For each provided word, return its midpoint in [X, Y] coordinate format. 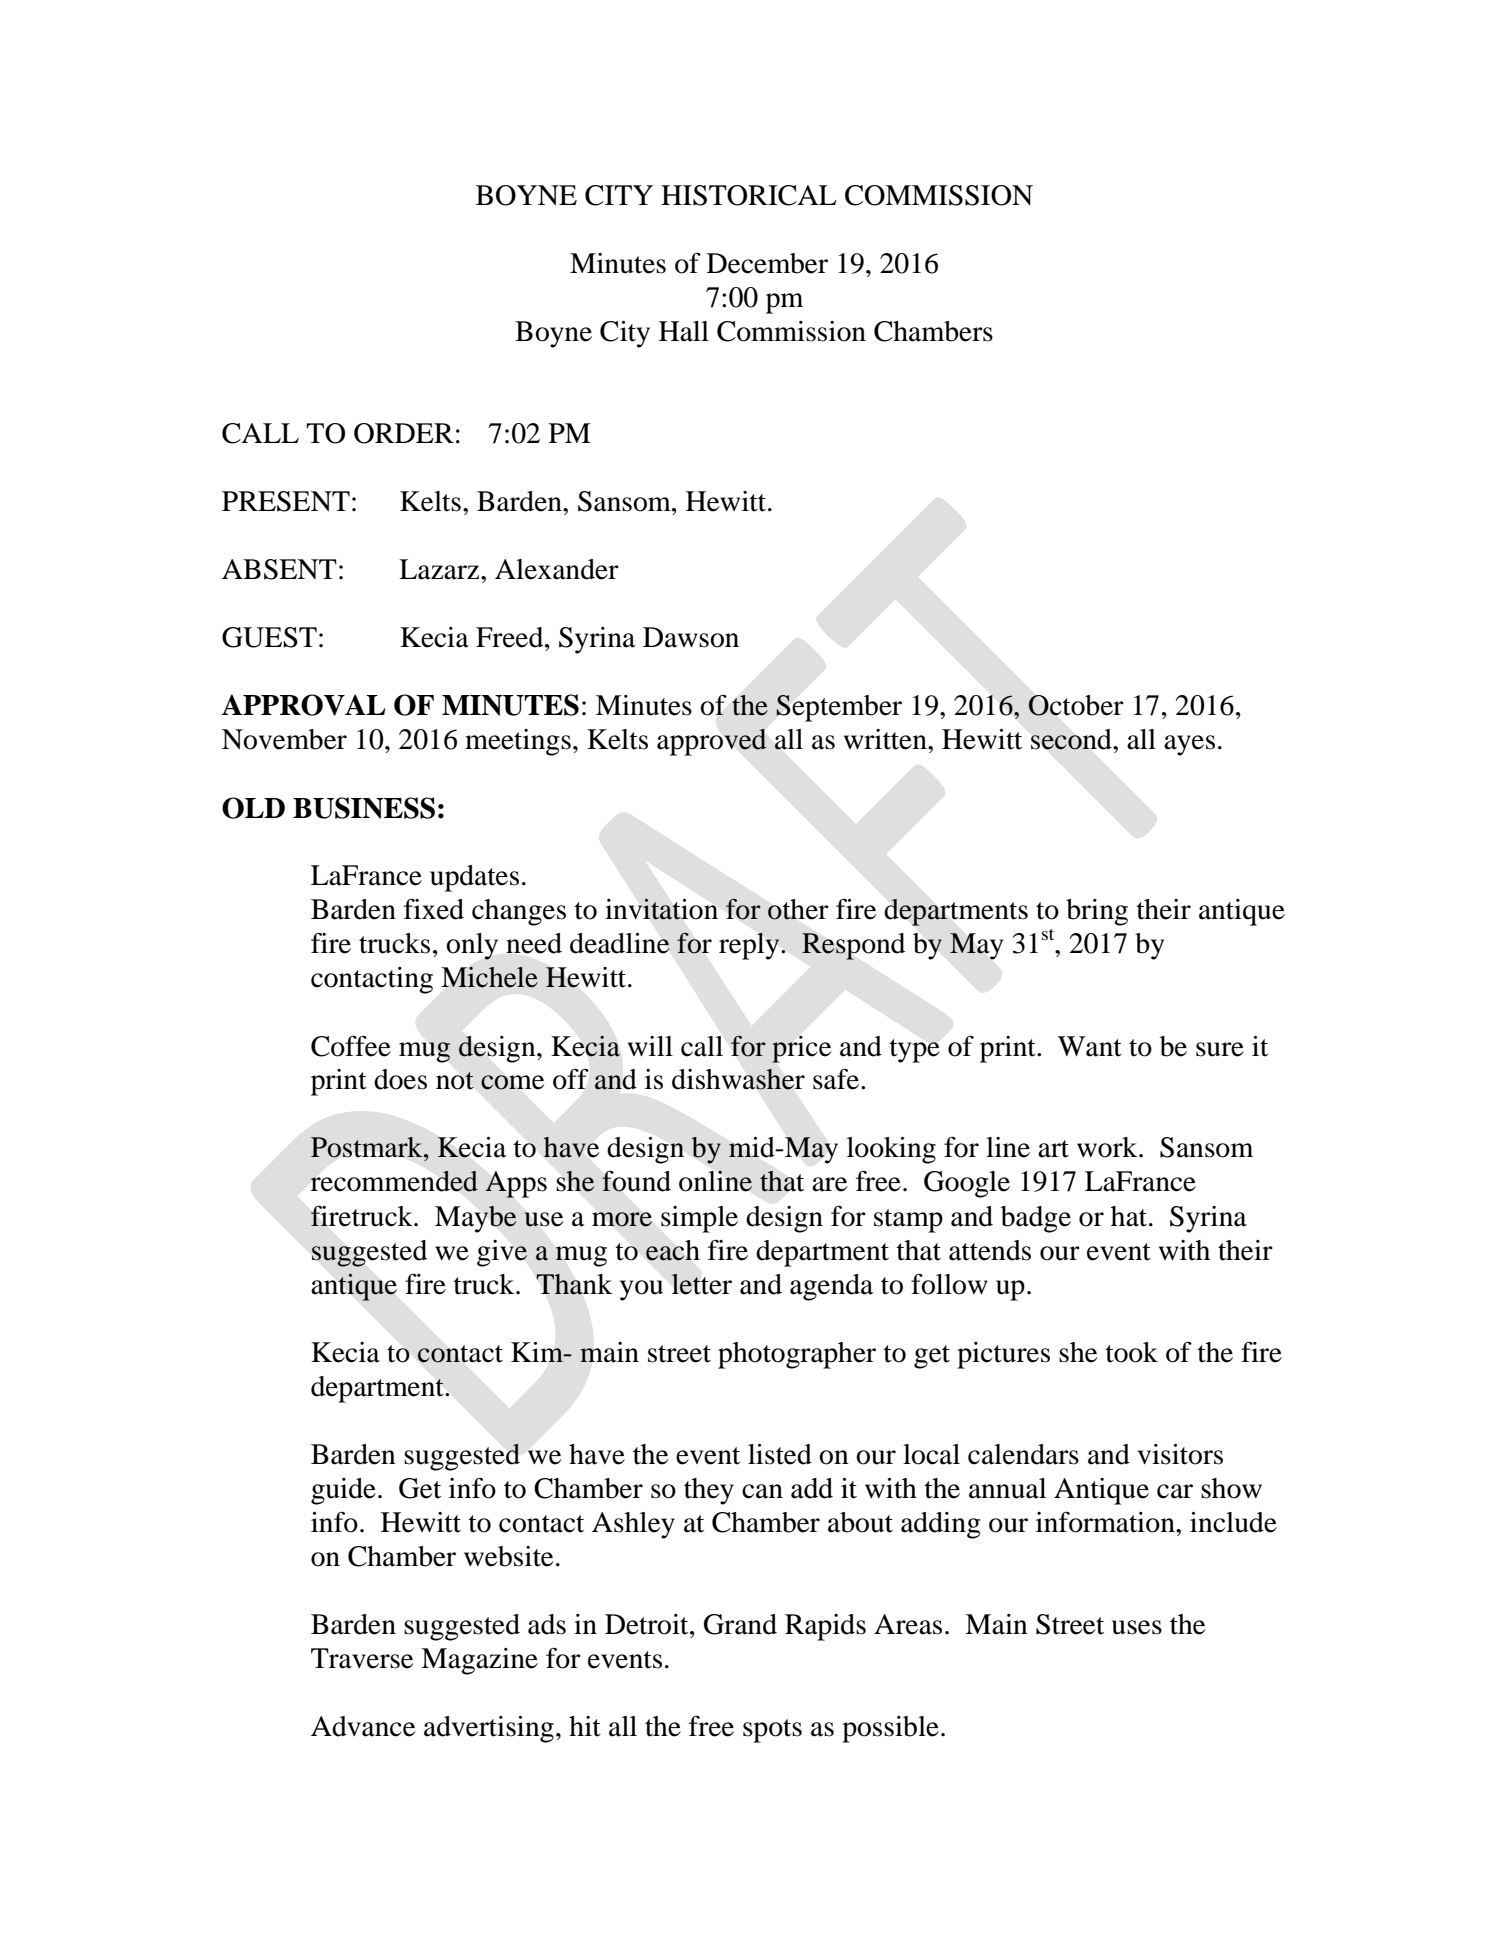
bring [1097, 912]
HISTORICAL [749, 195]
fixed [434, 909]
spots [772, 1731]
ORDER [404, 433]
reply [750, 946]
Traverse [362, 1658]
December [767, 263]
